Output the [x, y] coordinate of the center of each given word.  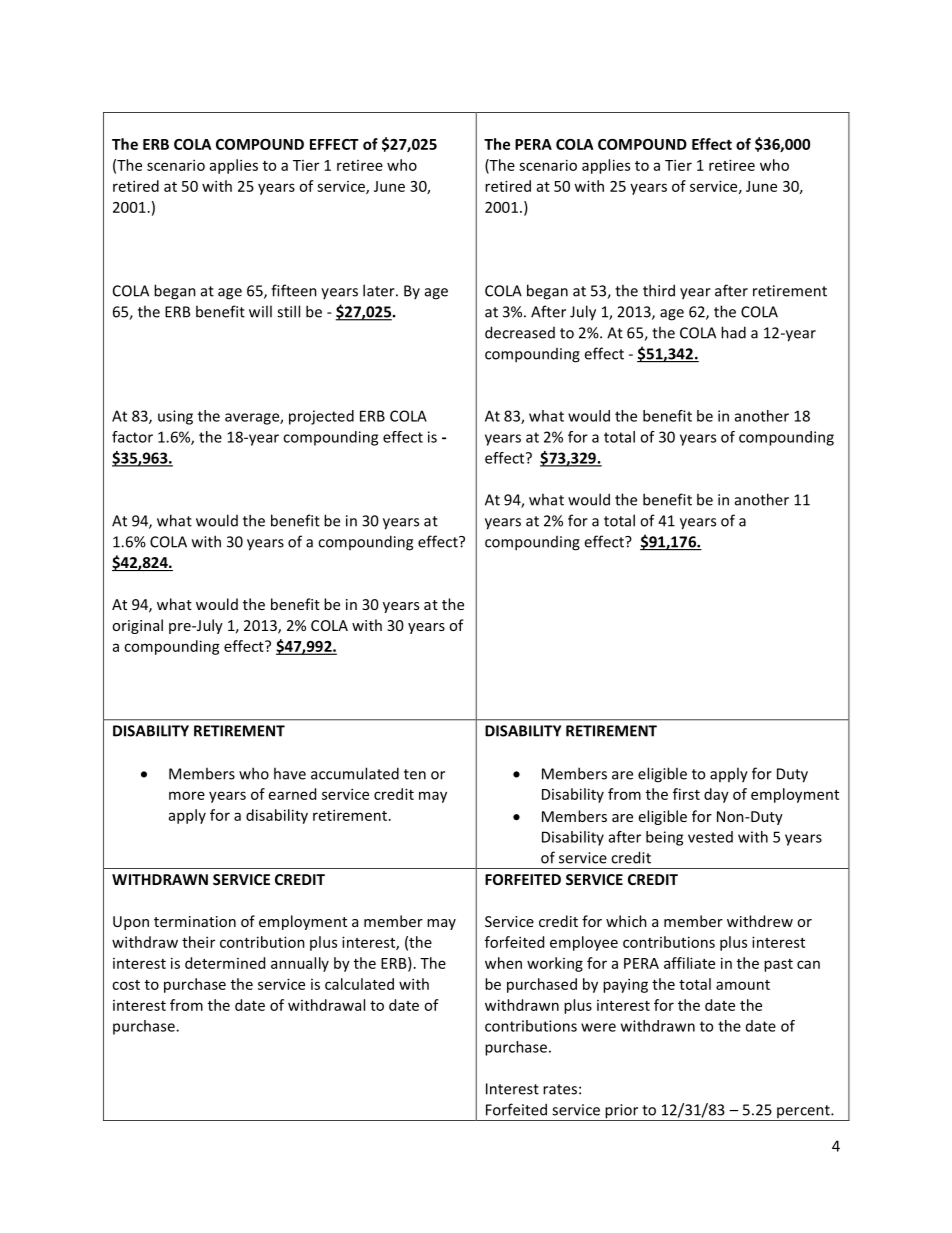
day [716, 795]
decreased [520, 332]
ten [415, 774]
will [260, 311]
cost [126, 985]
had [733, 332]
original [137, 626]
